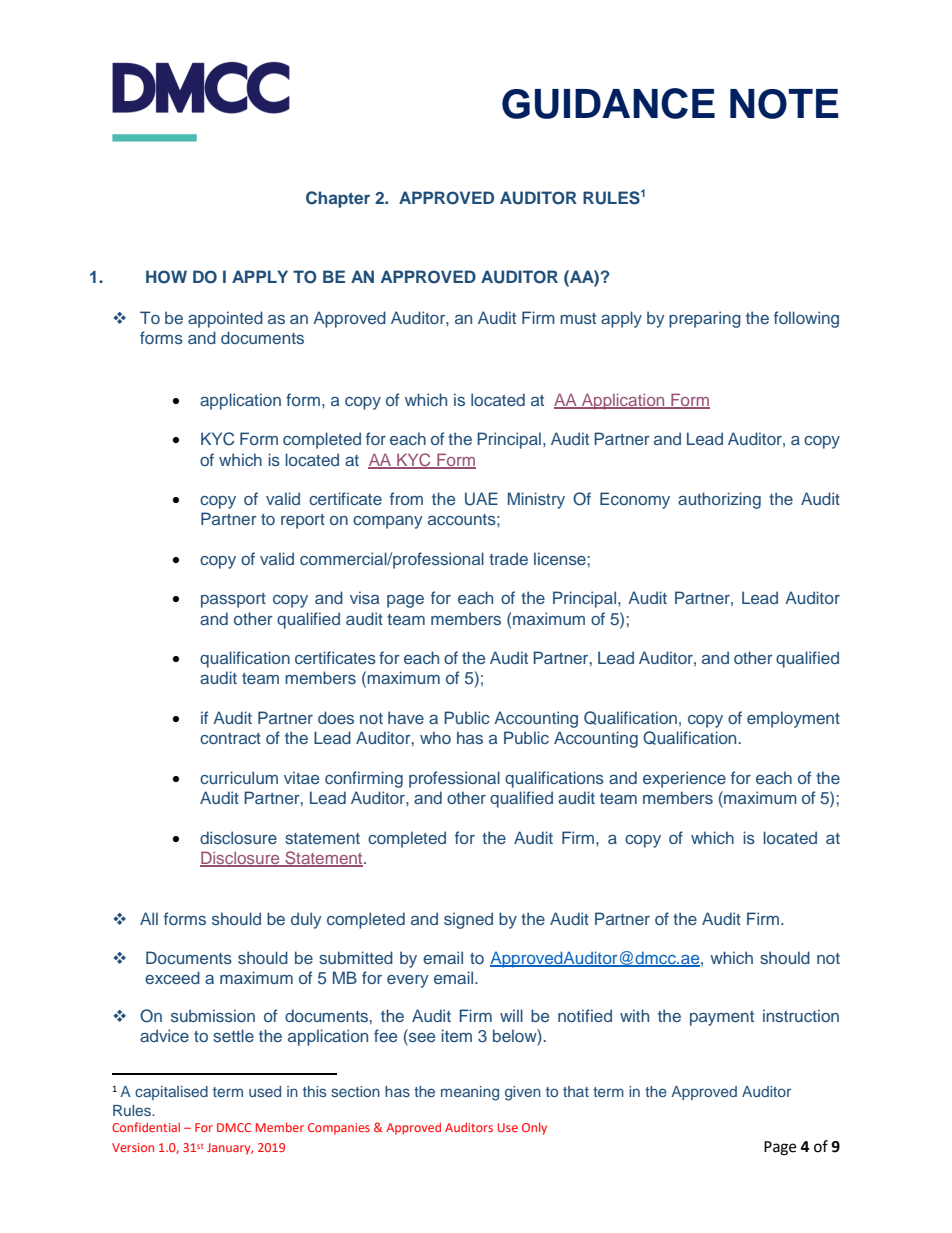 This document has height=1233, width=952. I want to click on trade, so click(508, 558).
